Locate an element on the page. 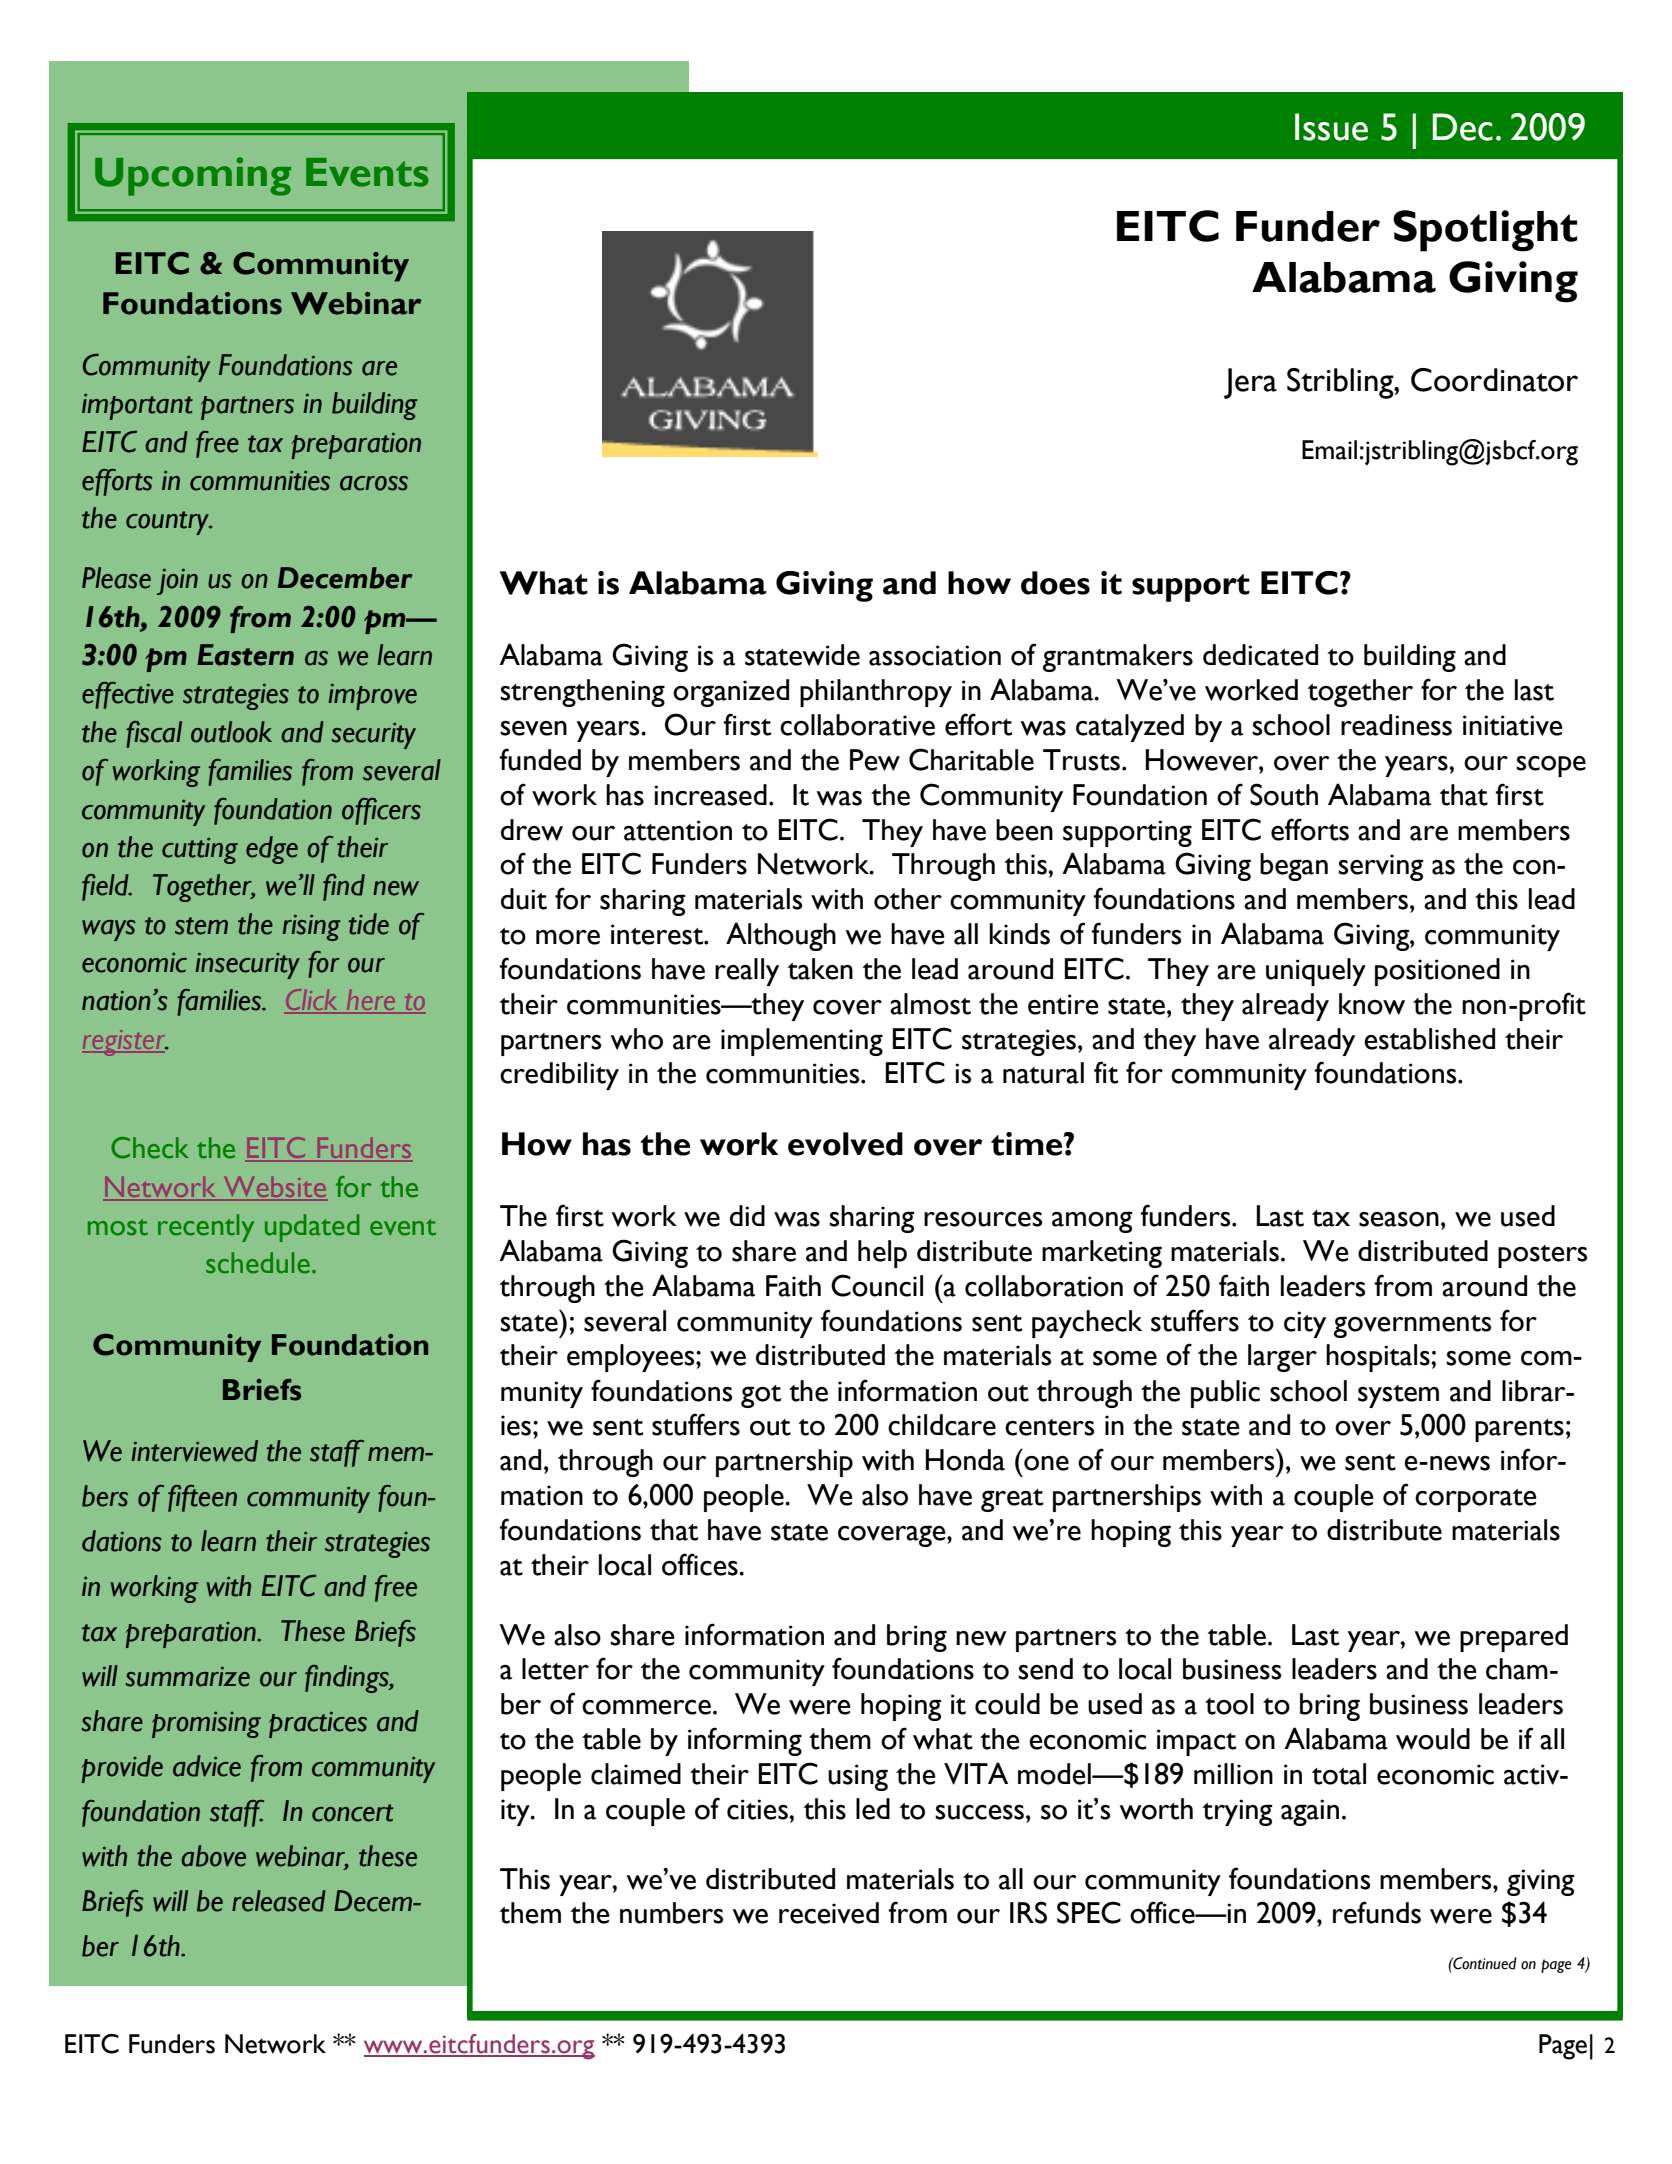  above is located at coordinates (213, 1856).
